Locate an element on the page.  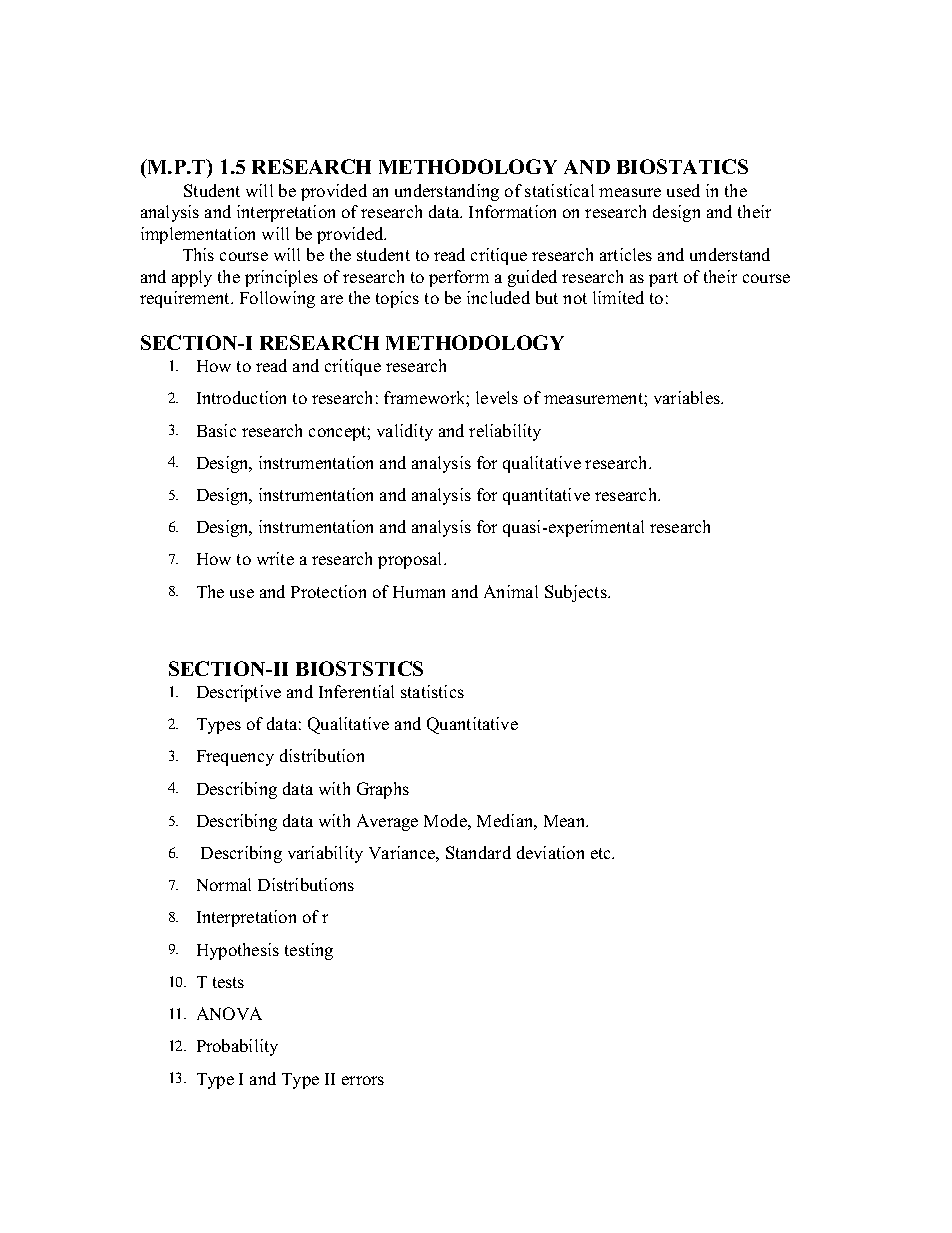
variables is located at coordinates (688, 397).
